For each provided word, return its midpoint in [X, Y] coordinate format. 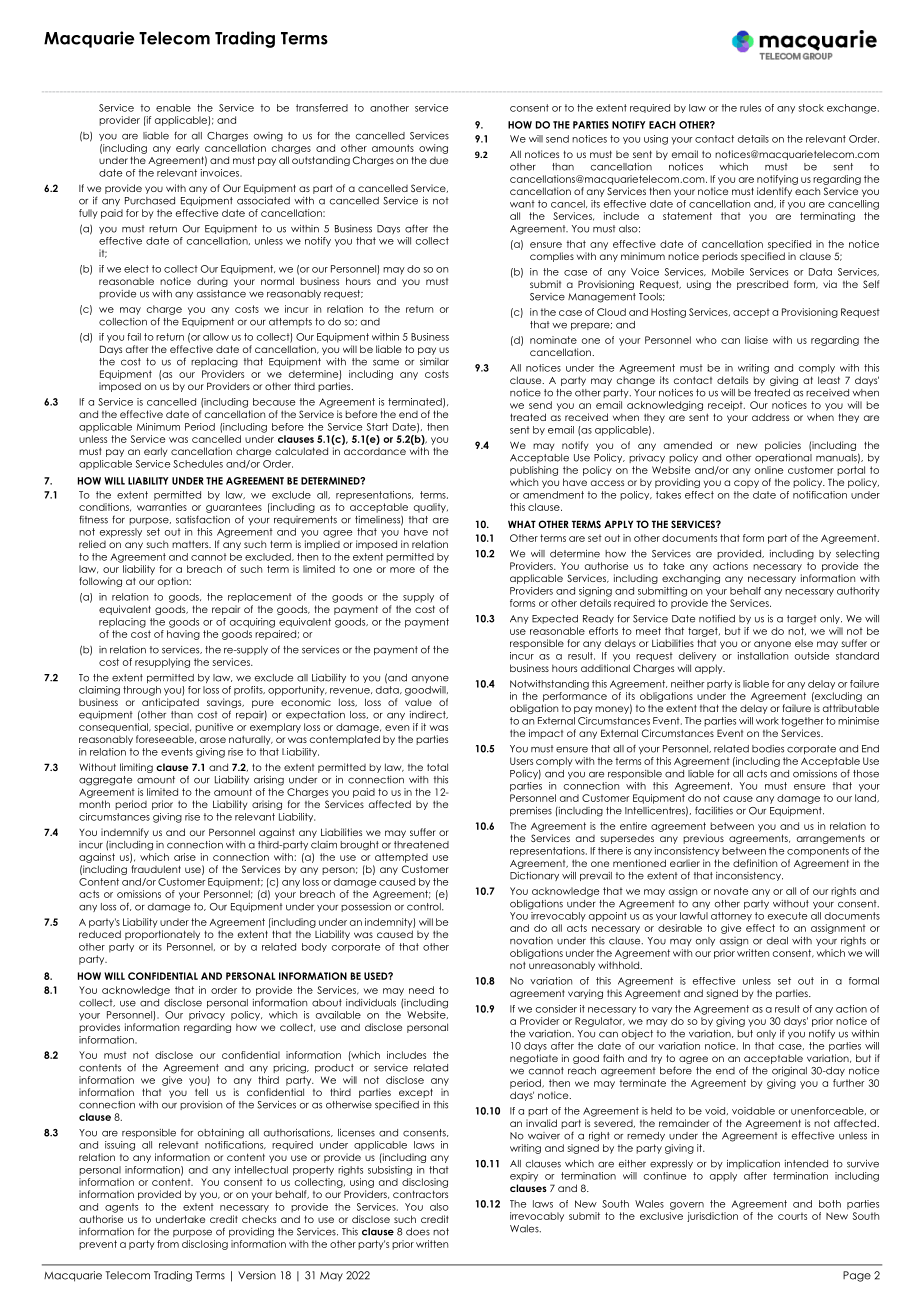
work [767, 721]
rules [750, 108]
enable [173, 108]
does [418, 1232]
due [439, 160]
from [168, 1244]
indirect [429, 715]
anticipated [170, 703]
